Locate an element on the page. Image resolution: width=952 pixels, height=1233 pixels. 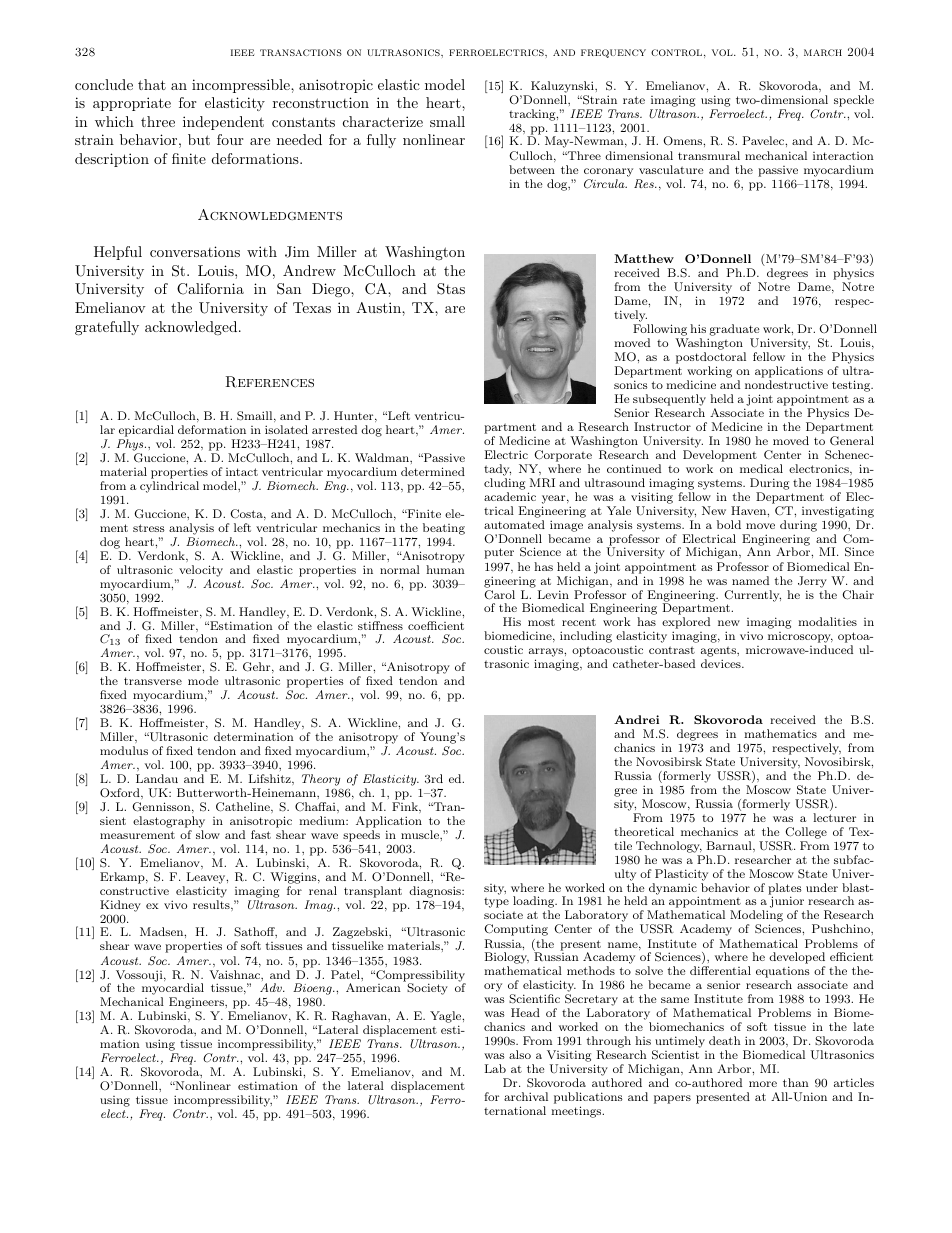
cylindrical is located at coordinates (169, 487).
